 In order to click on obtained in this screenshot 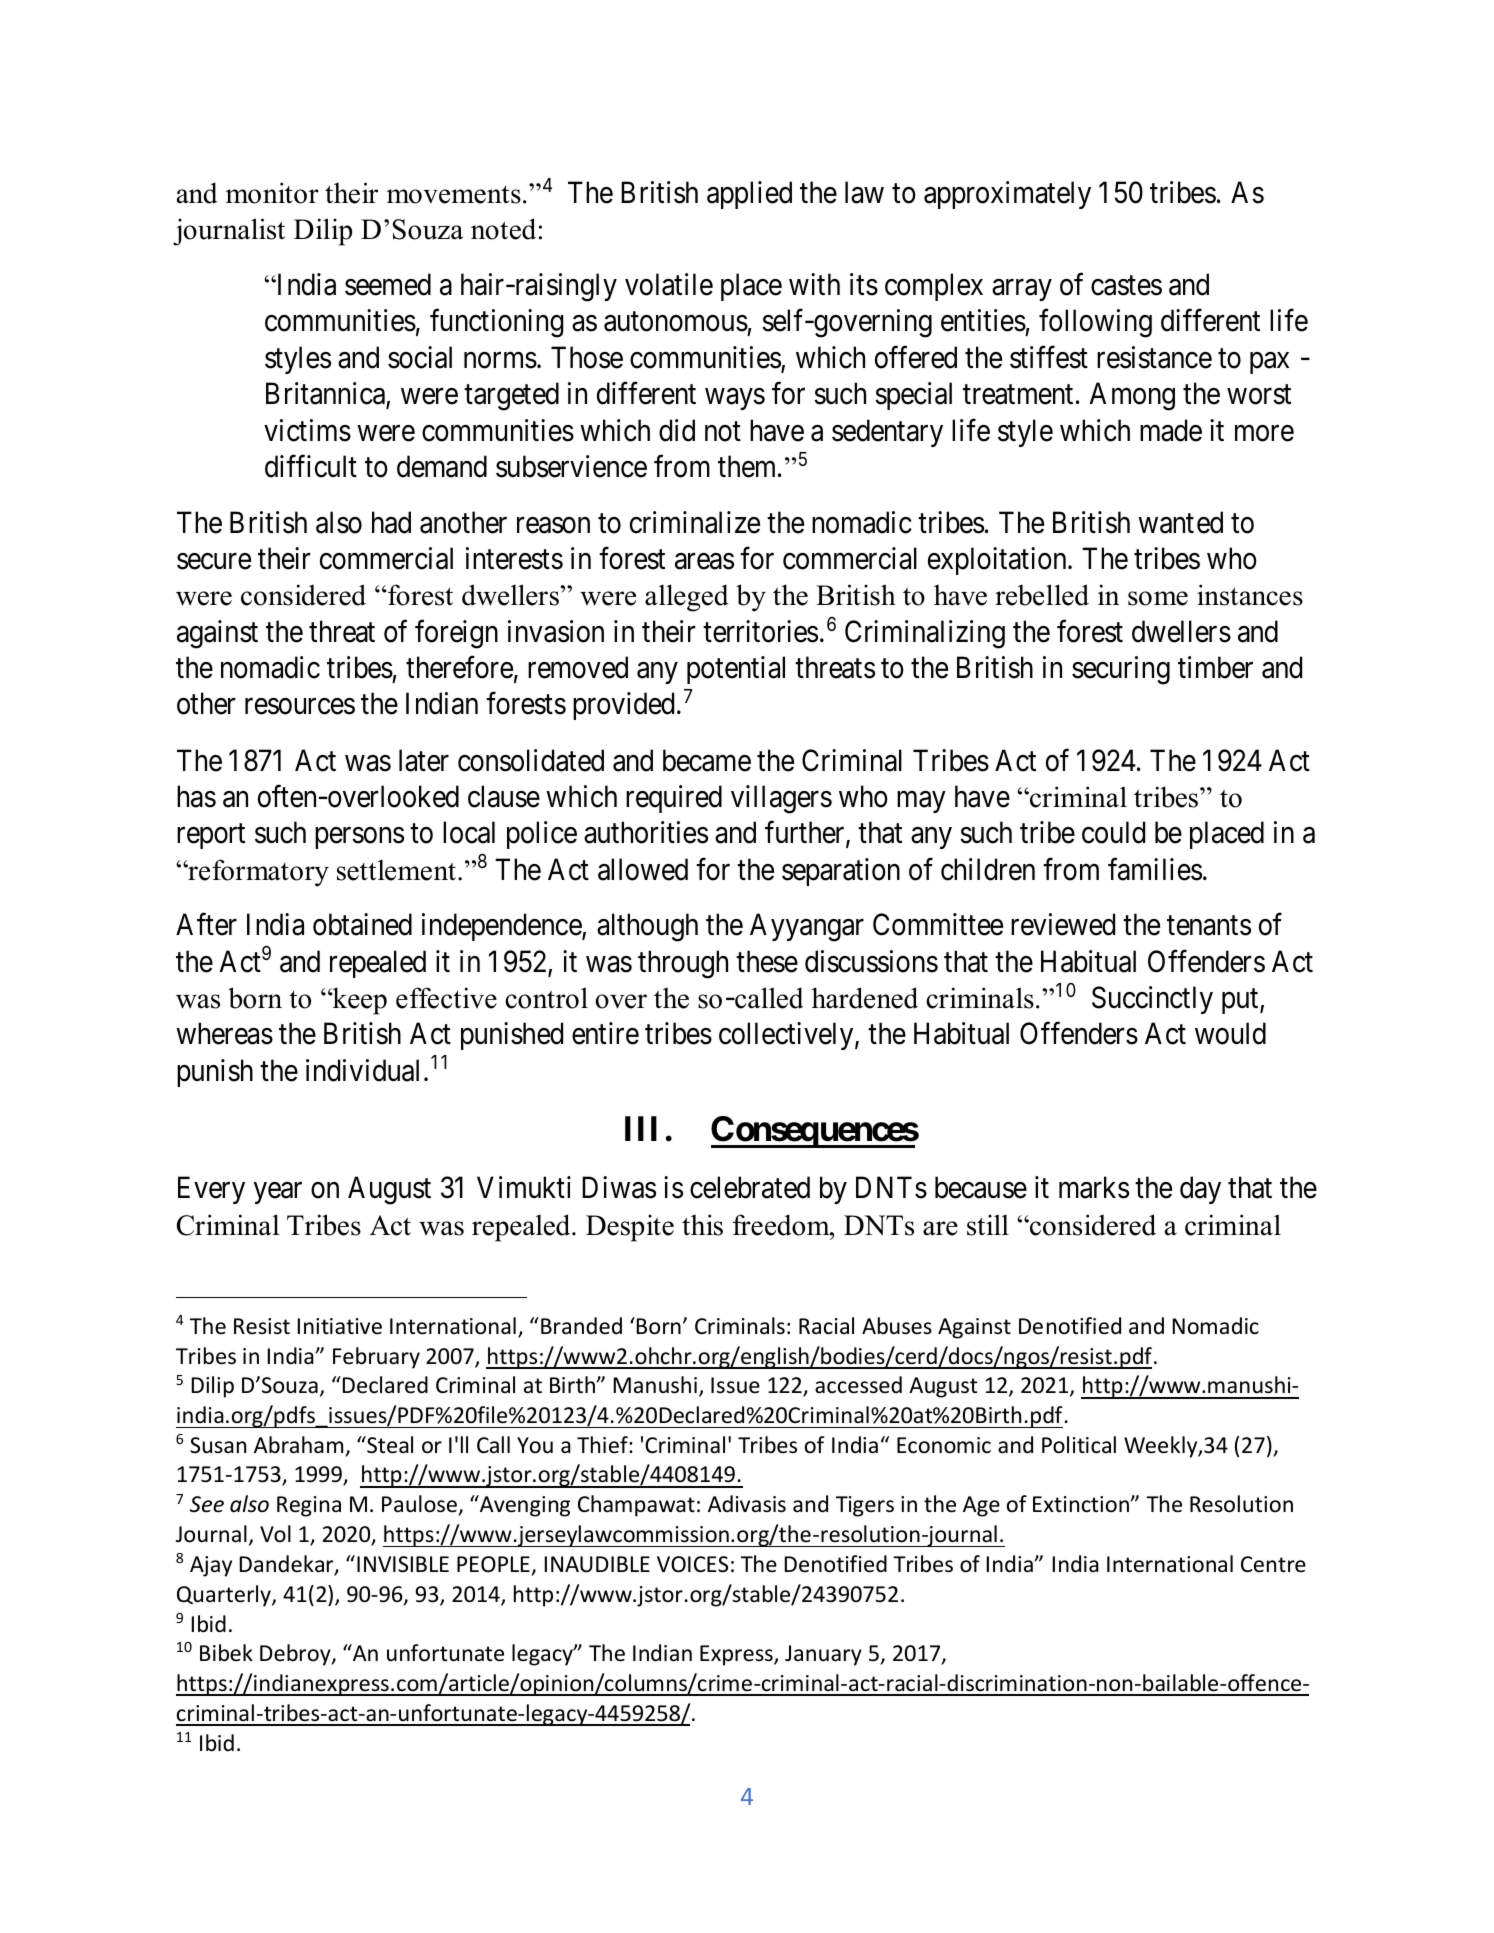, I will do `click(362, 924)`.
